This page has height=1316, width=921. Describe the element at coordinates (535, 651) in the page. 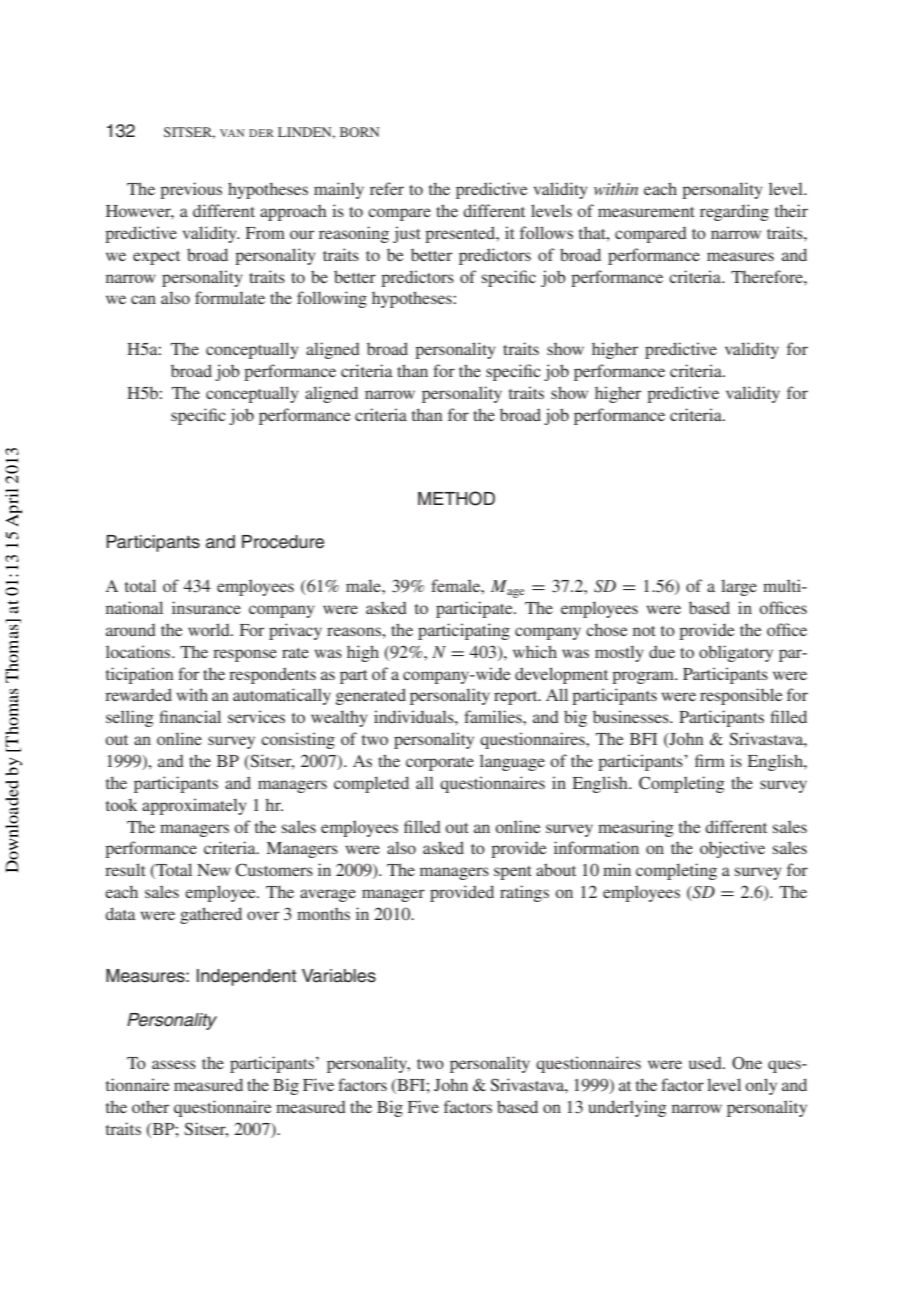

I see `which` at that location.
